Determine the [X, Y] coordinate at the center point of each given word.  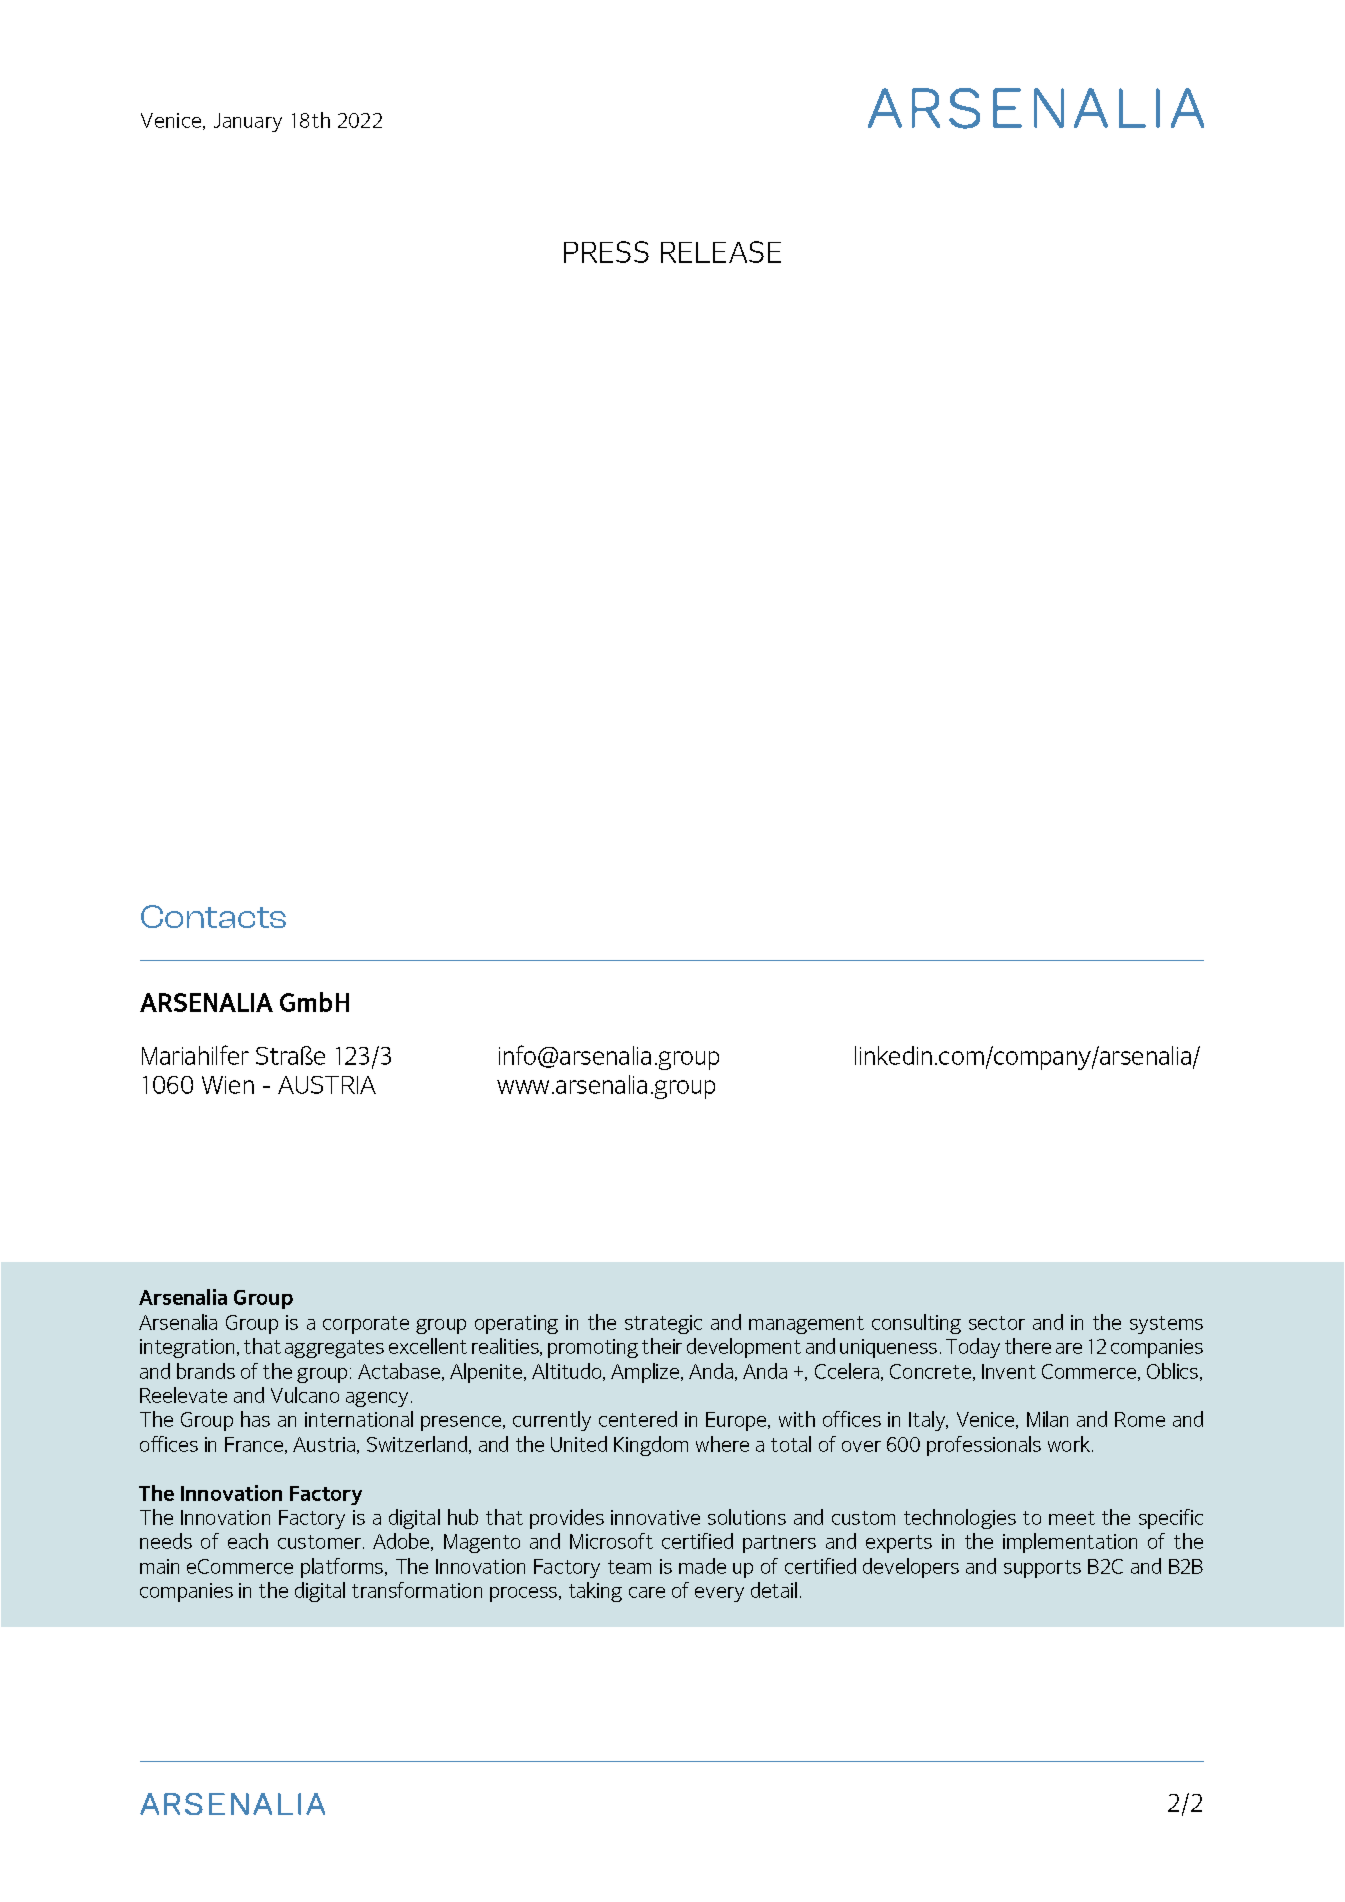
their [662, 1346]
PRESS [606, 252]
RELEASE [721, 252]
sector [997, 1323]
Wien [228, 1085]
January [248, 122]
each [248, 1541]
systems [1166, 1325]
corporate [366, 1325]
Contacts [213, 916]
